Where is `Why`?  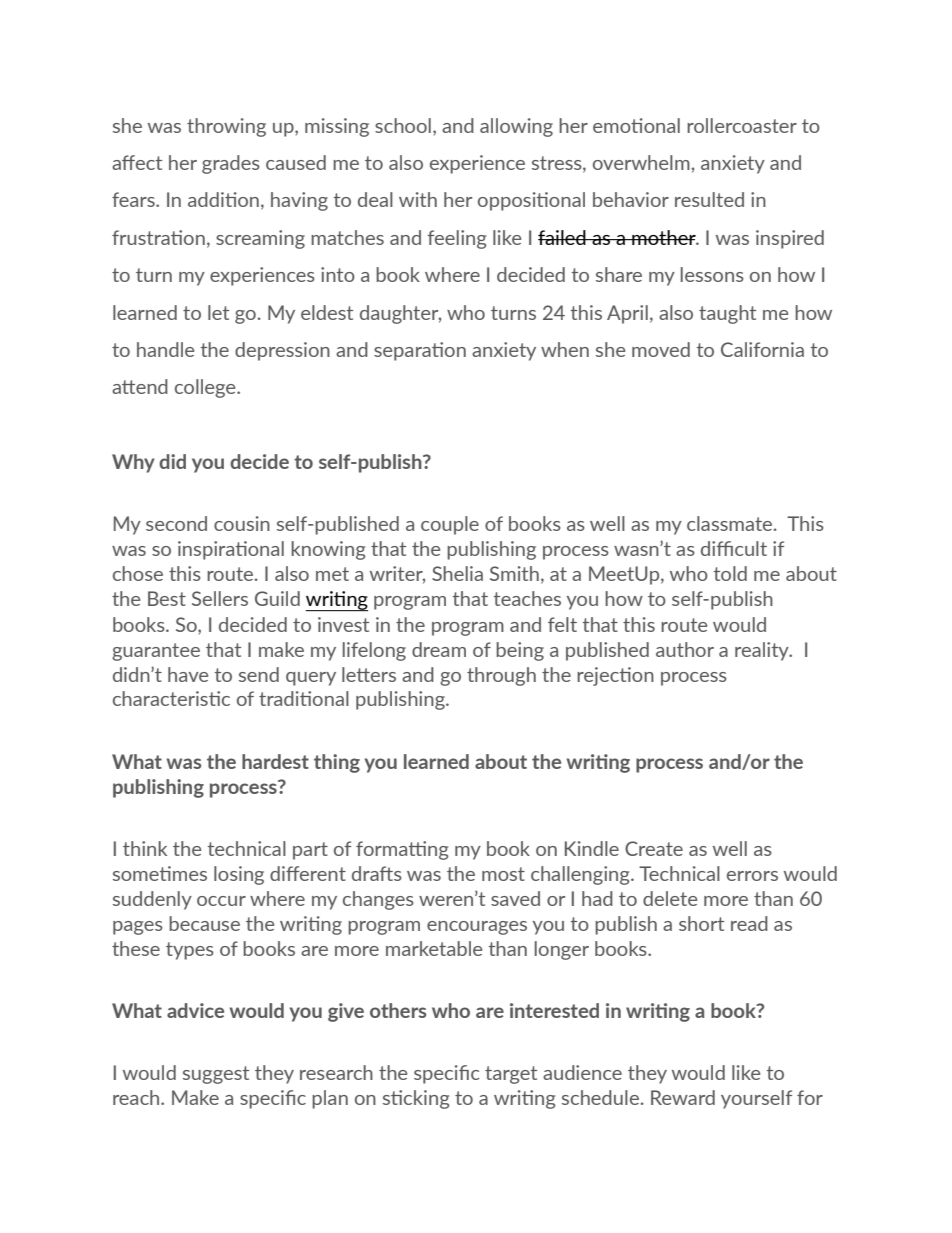 Why is located at coordinates (133, 463).
